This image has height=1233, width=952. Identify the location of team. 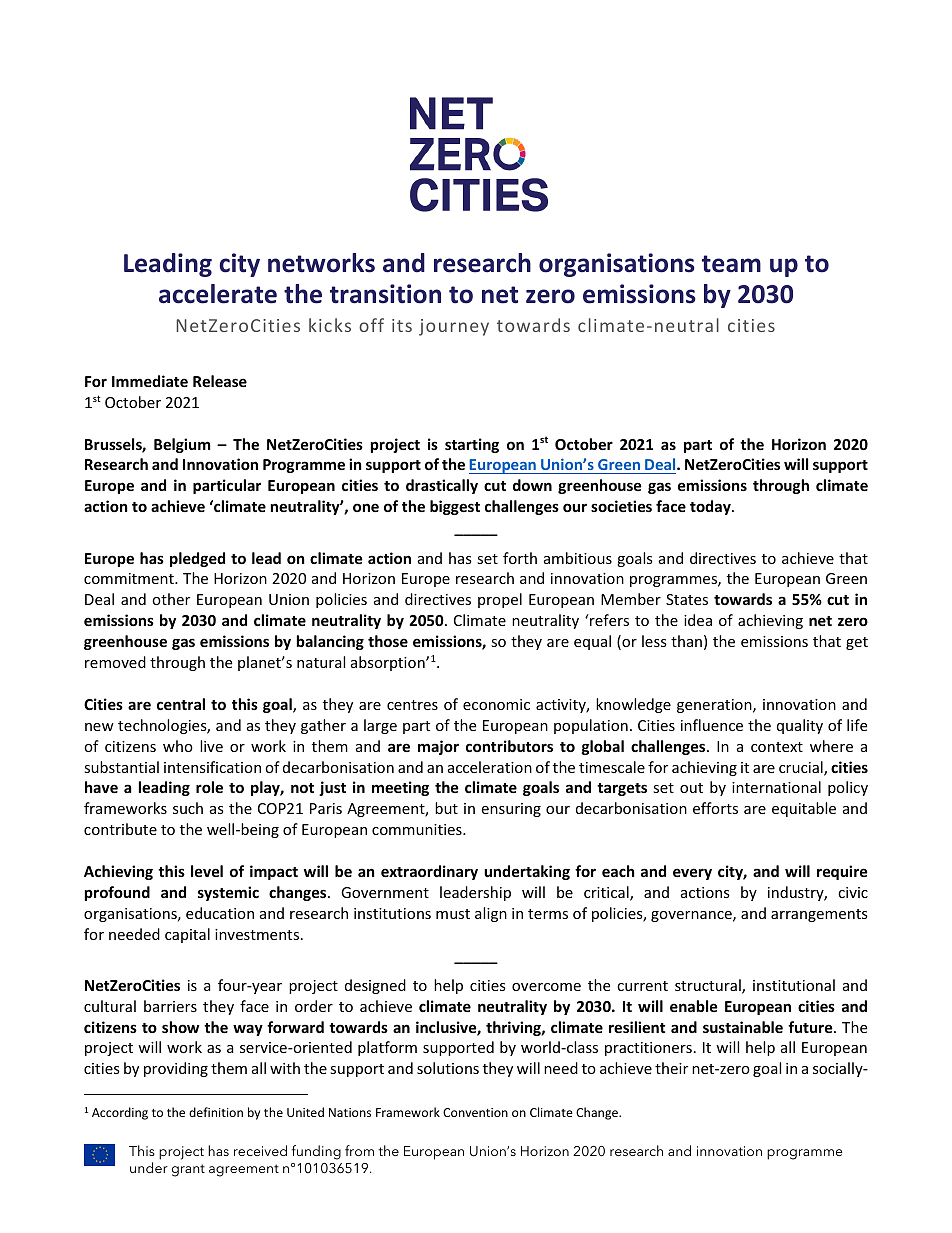
(731, 264).
